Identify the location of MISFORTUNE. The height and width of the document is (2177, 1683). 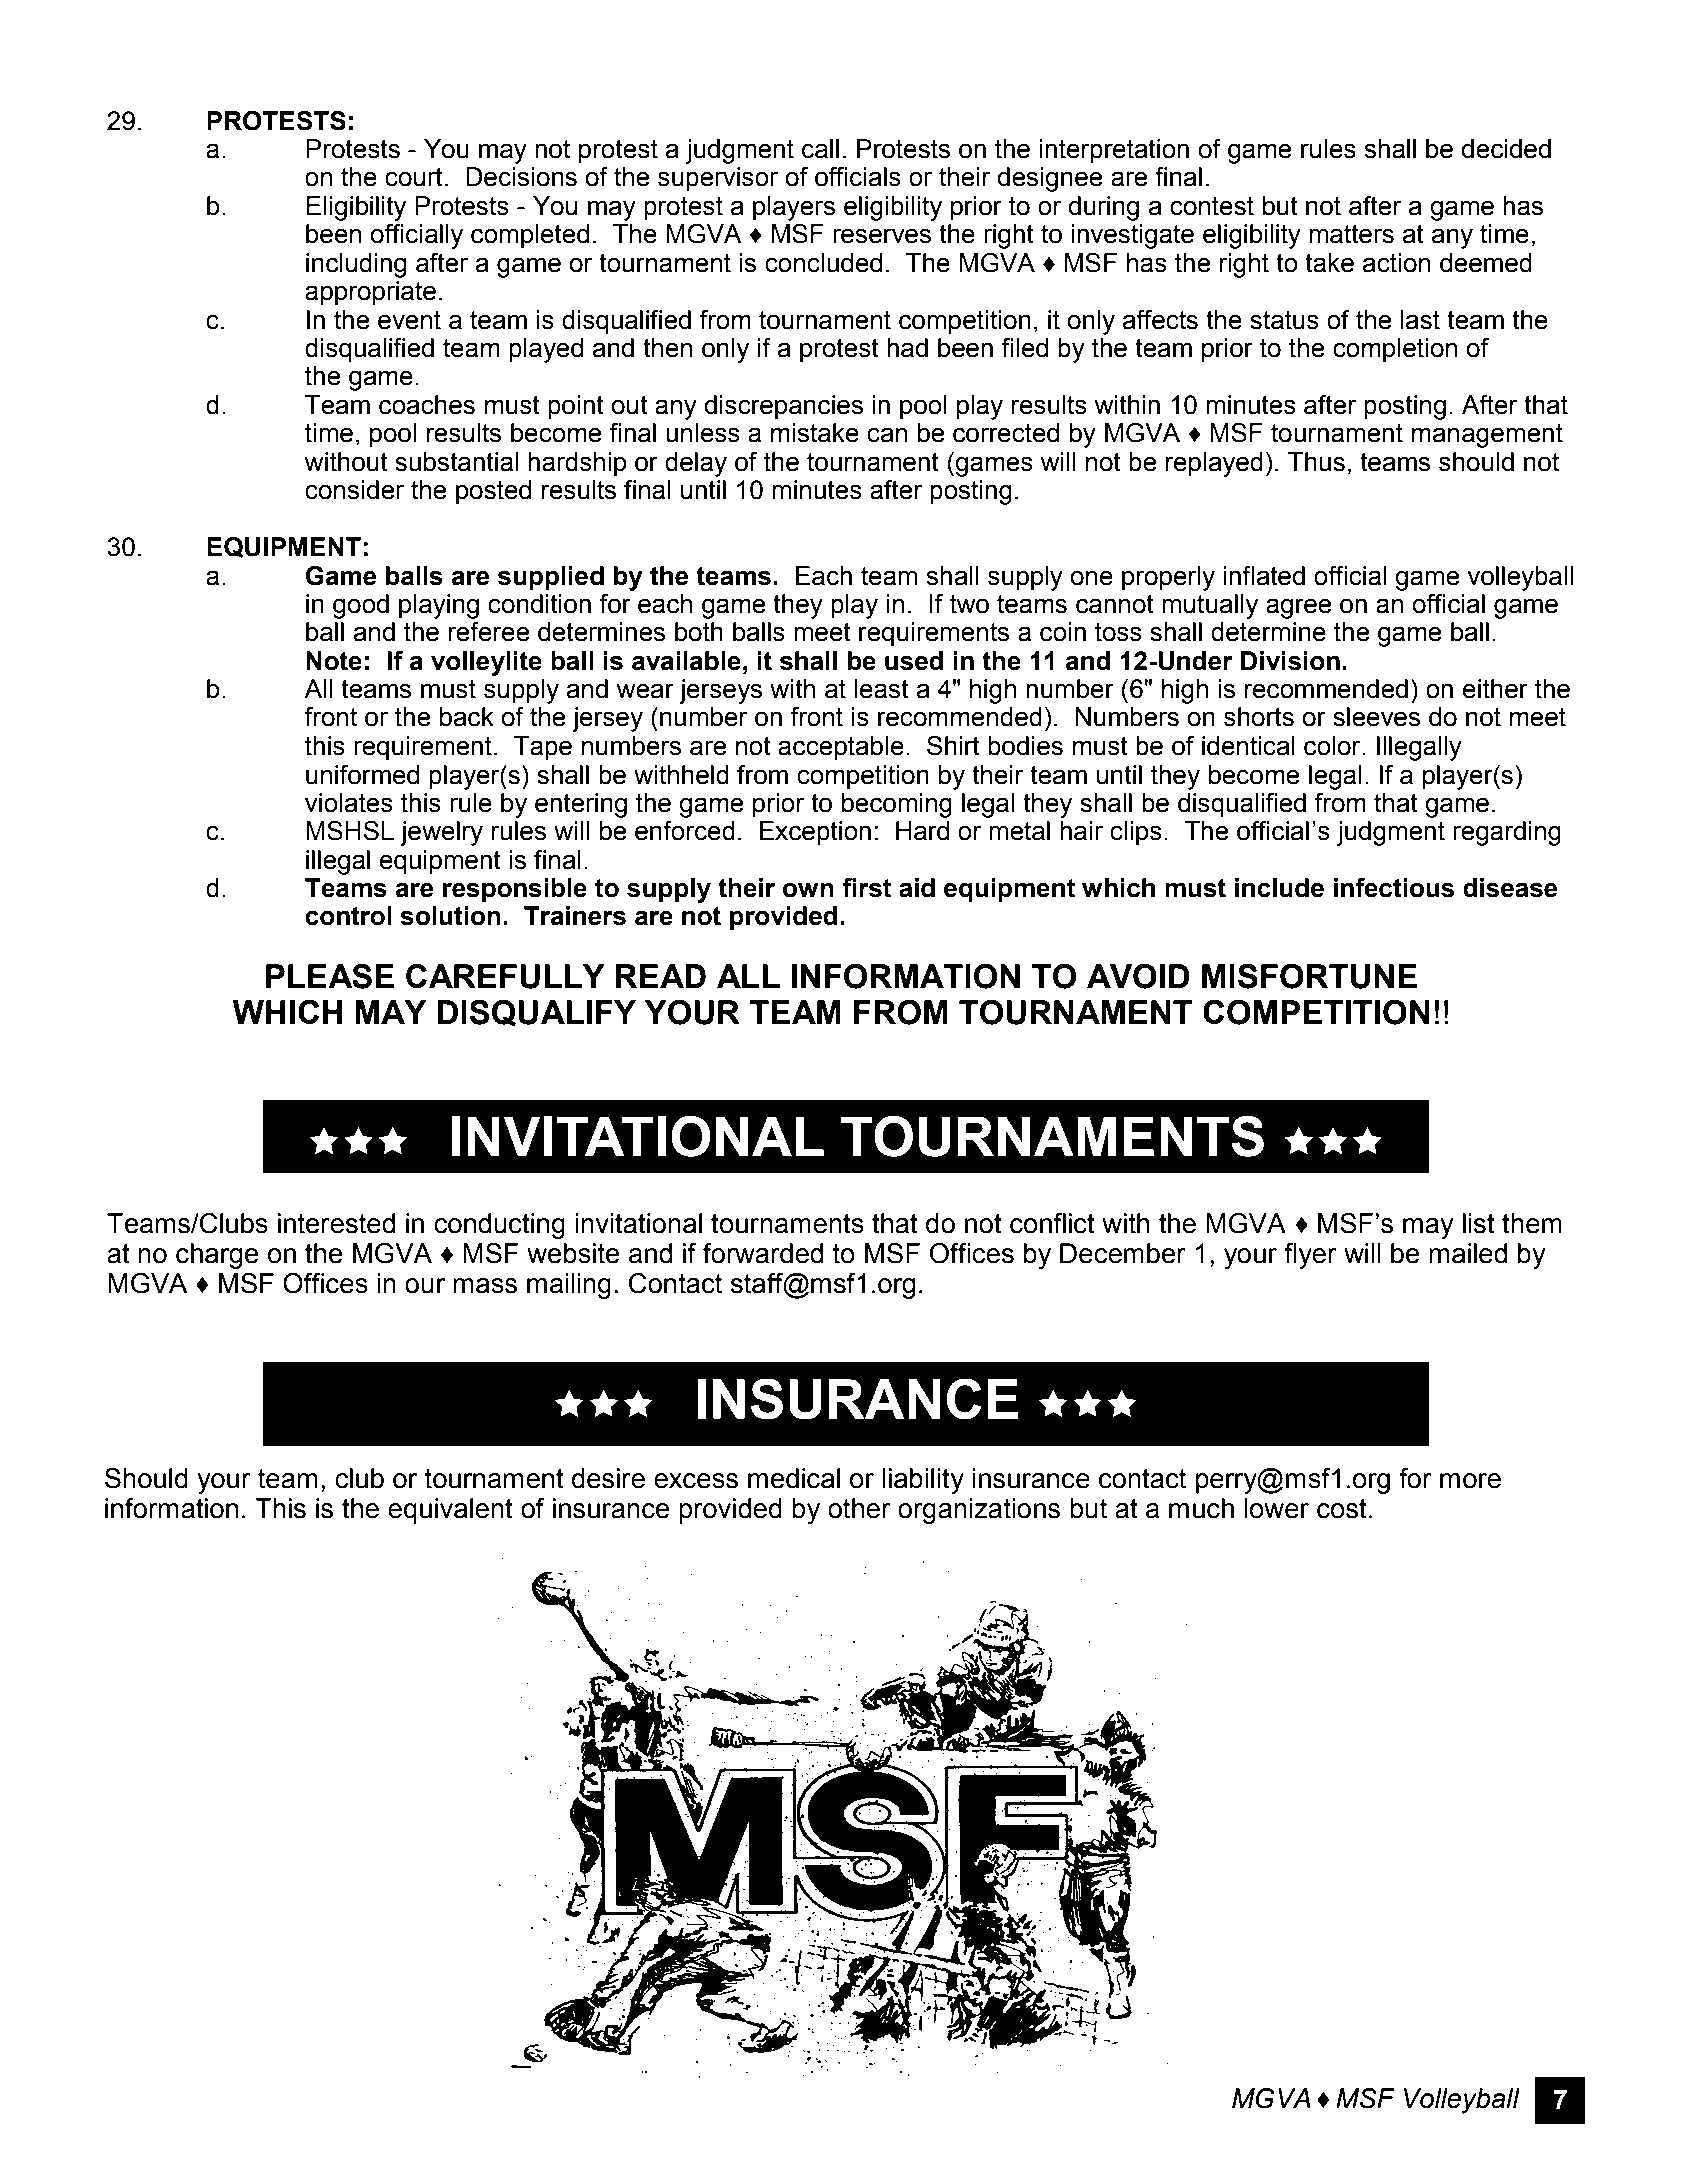
(1309, 976).
